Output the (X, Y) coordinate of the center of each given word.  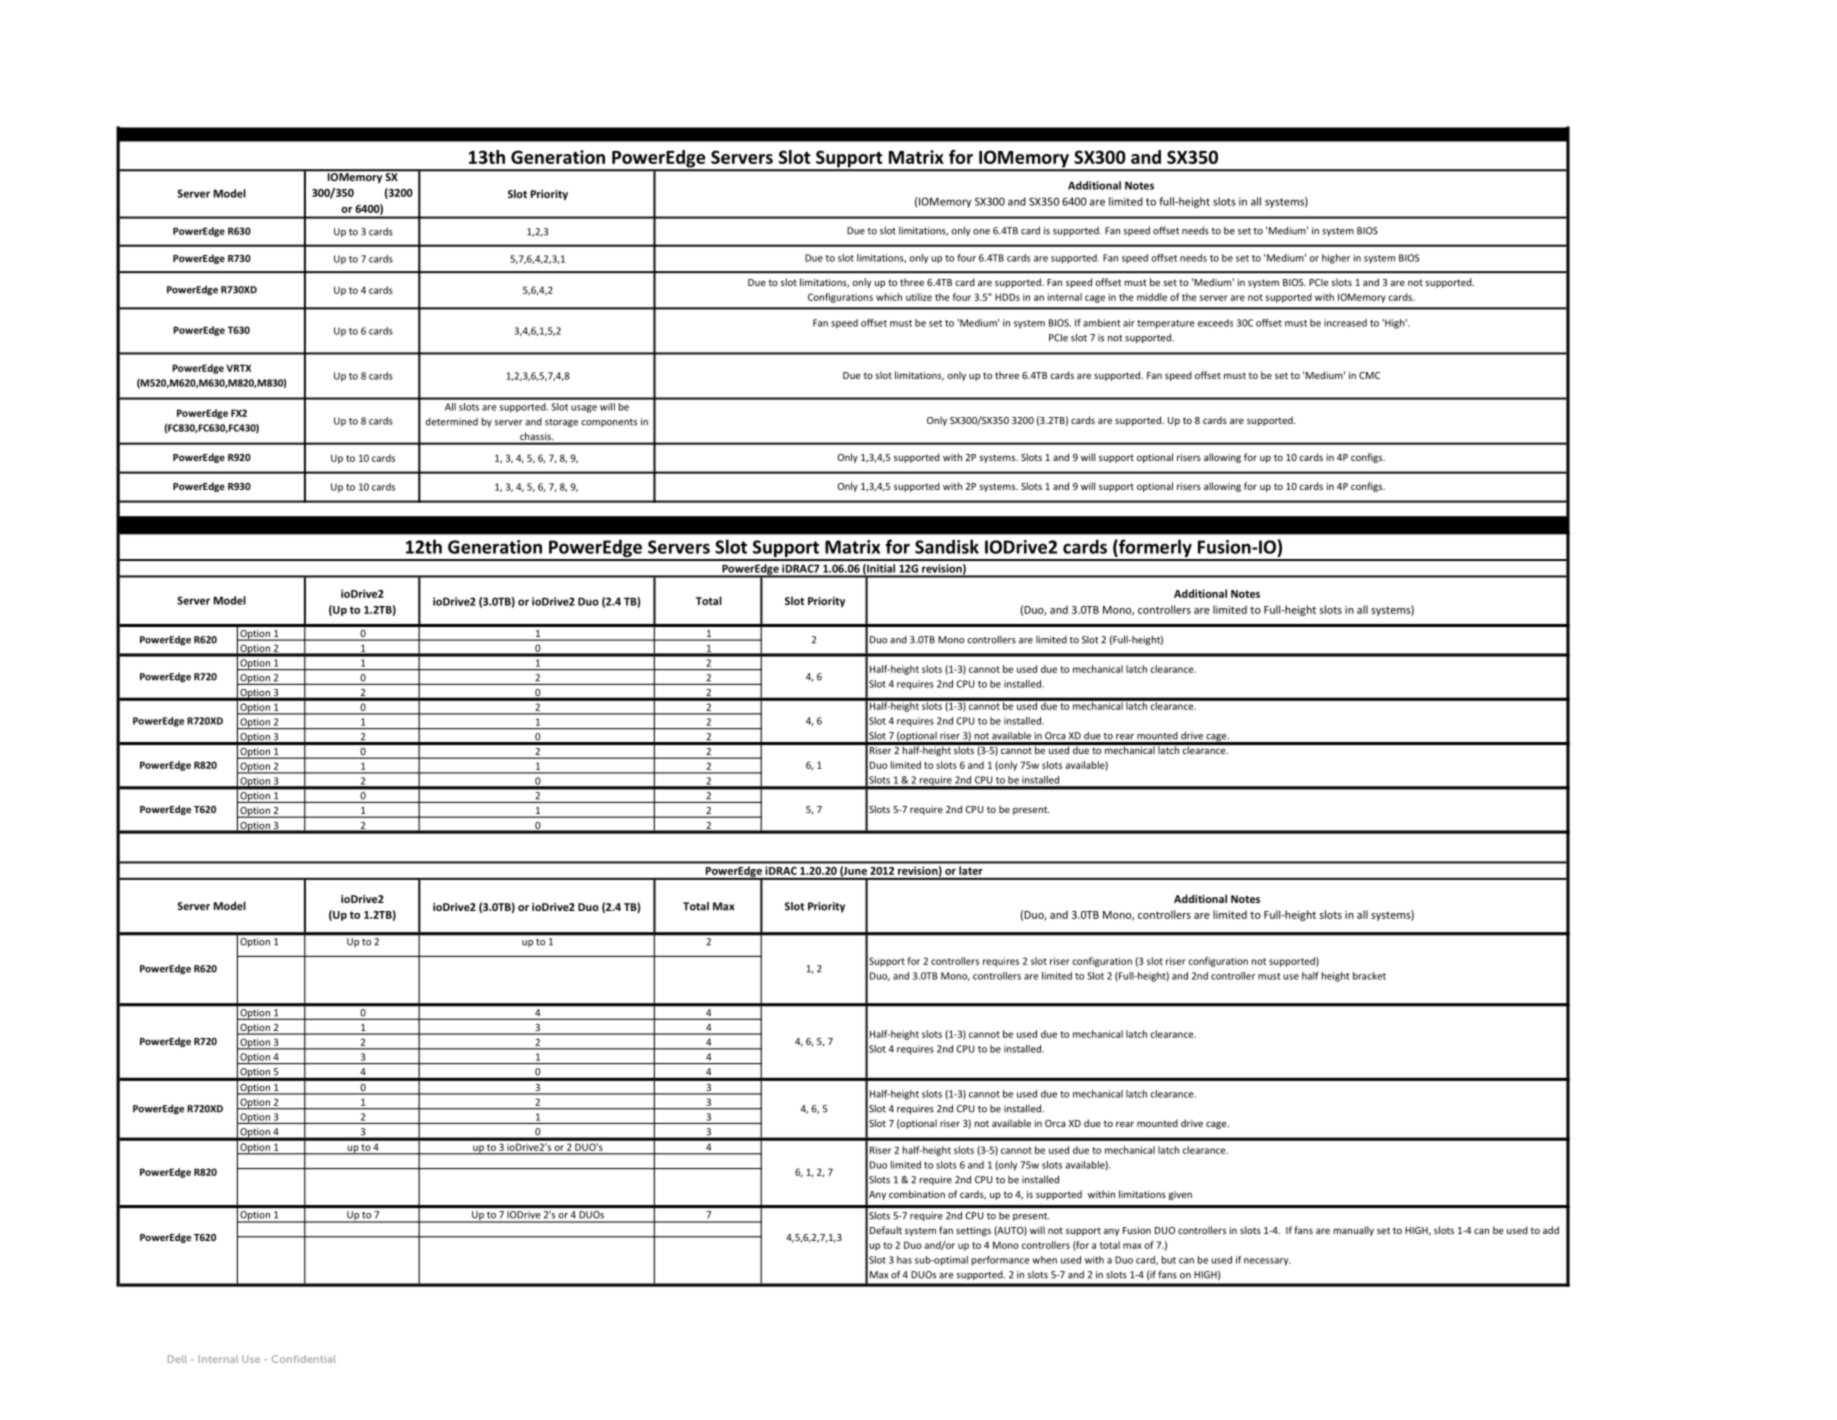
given (1180, 1195)
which (889, 297)
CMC (1369, 375)
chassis (536, 436)
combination (917, 1194)
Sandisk (947, 546)
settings (973, 1231)
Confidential (304, 1359)
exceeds (1215, 323)
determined (451, 422)
